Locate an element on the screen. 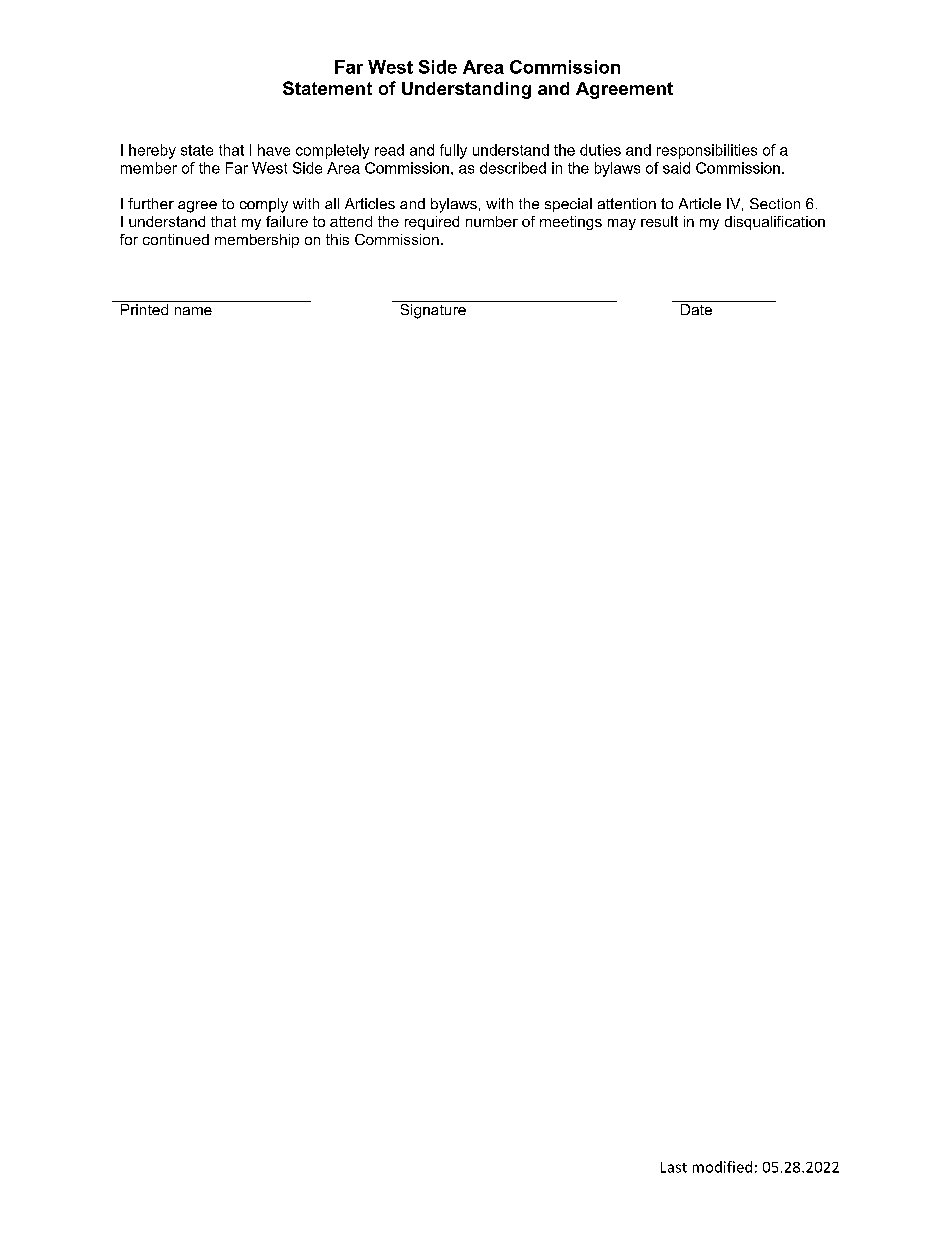 The width and height of the screenshot is (952, 1233). modified is located at coordinates (722, 1167).
